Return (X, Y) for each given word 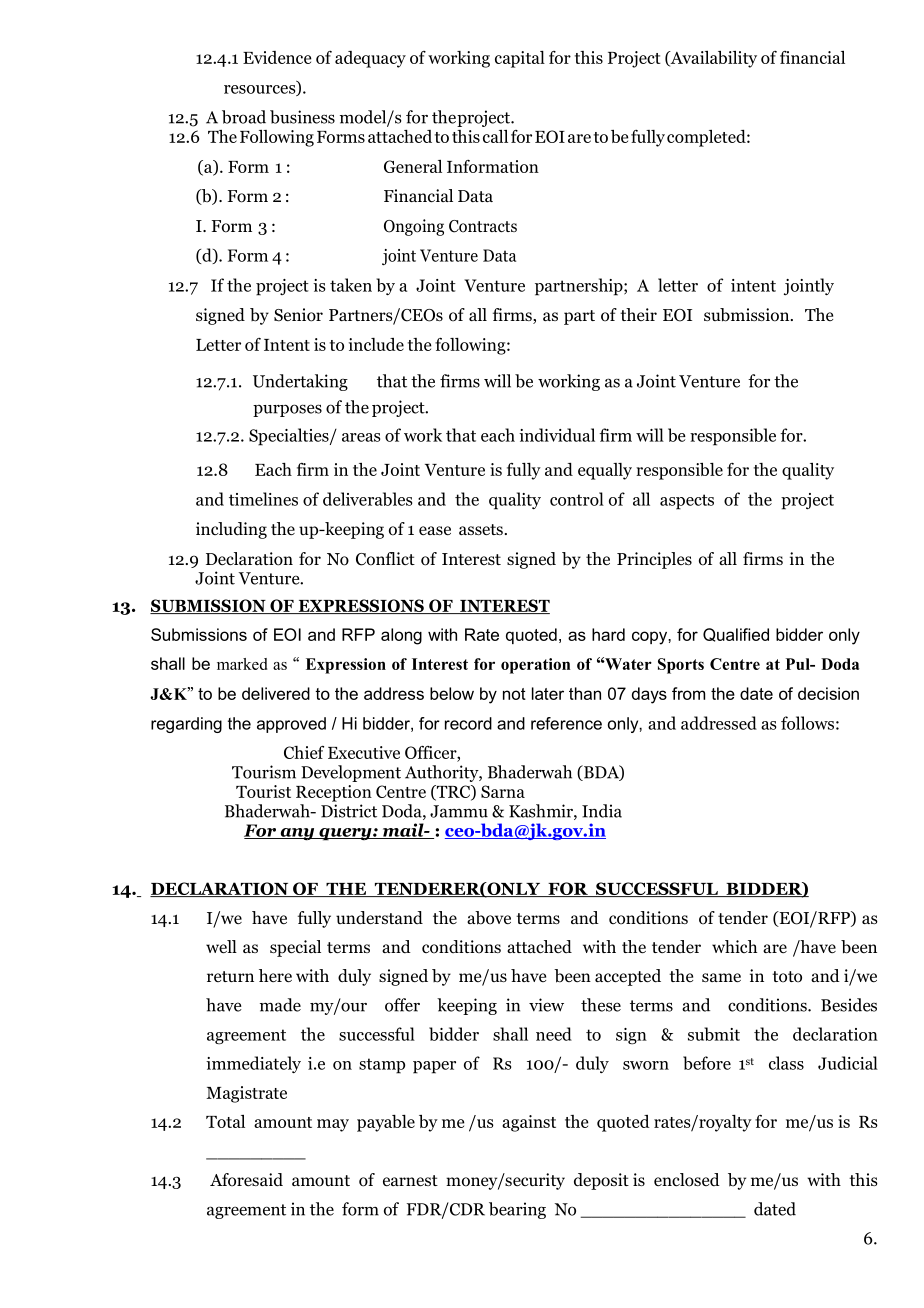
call (495, 136)
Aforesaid (246, 1180)
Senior (298, 315)
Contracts (483, 226)
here (275, 976)
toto (787, 977)
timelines (263, 499)
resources (261, 90)
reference (566, 723)
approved (291, 725)
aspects (687, 502)
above (489, 918)
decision (828, 693)
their (638, 314)
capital (520, 59)
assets (481, 530)
